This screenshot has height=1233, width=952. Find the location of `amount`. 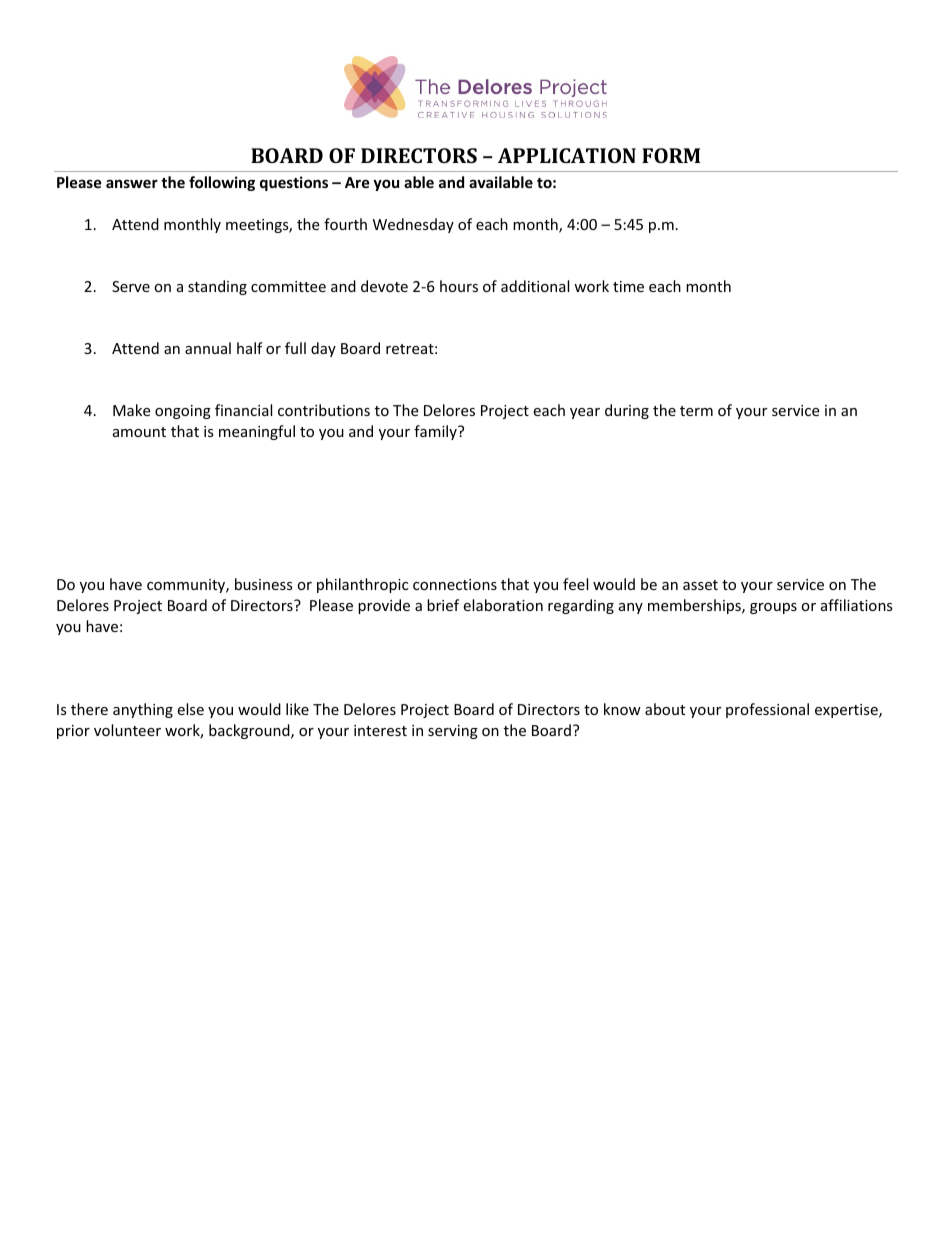

amount is located at coordinates (139, 432).
